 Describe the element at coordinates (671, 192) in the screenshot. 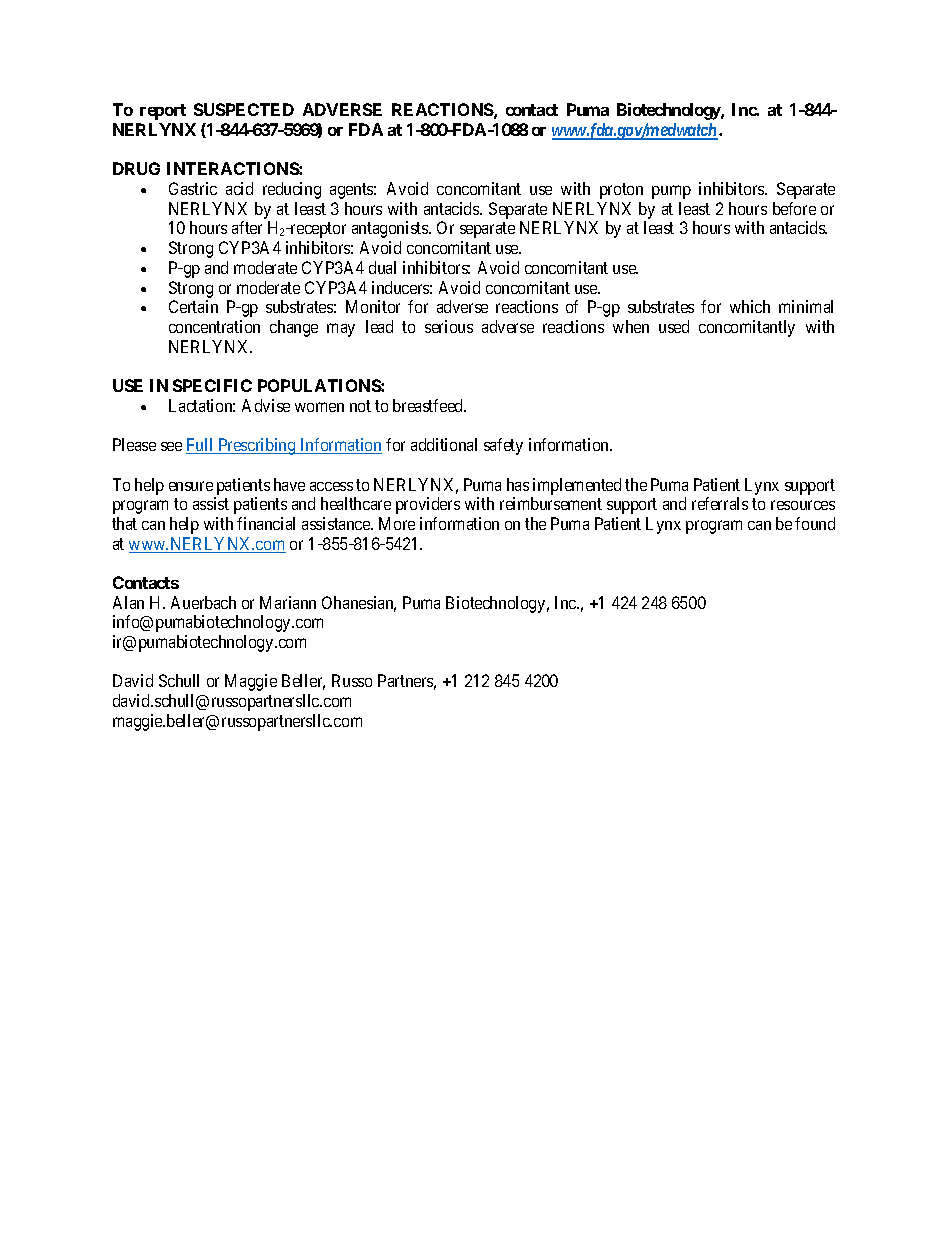

I see `pump` at that location.
